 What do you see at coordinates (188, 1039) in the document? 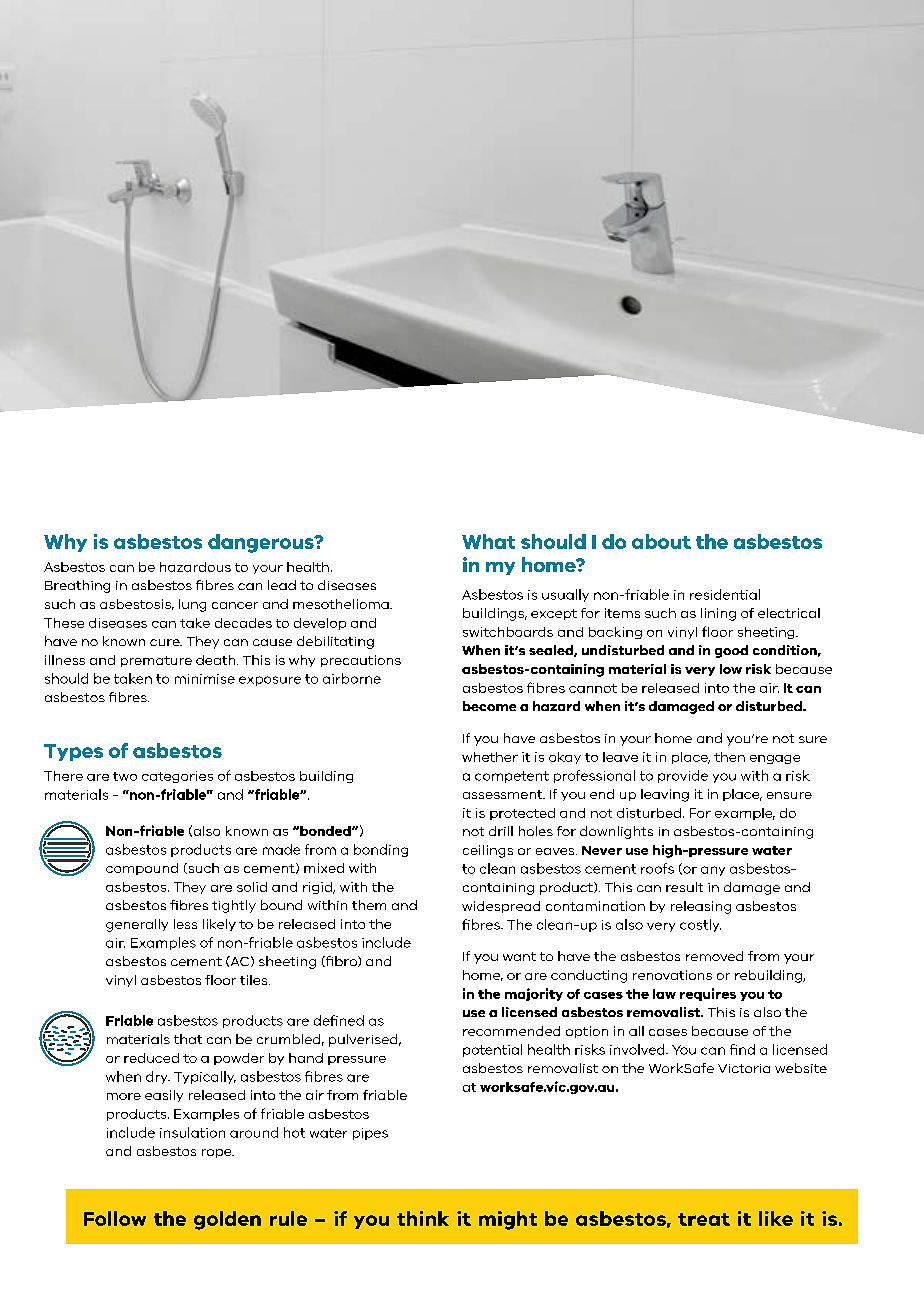
I see `that` at bounding box center [188, 1039].
